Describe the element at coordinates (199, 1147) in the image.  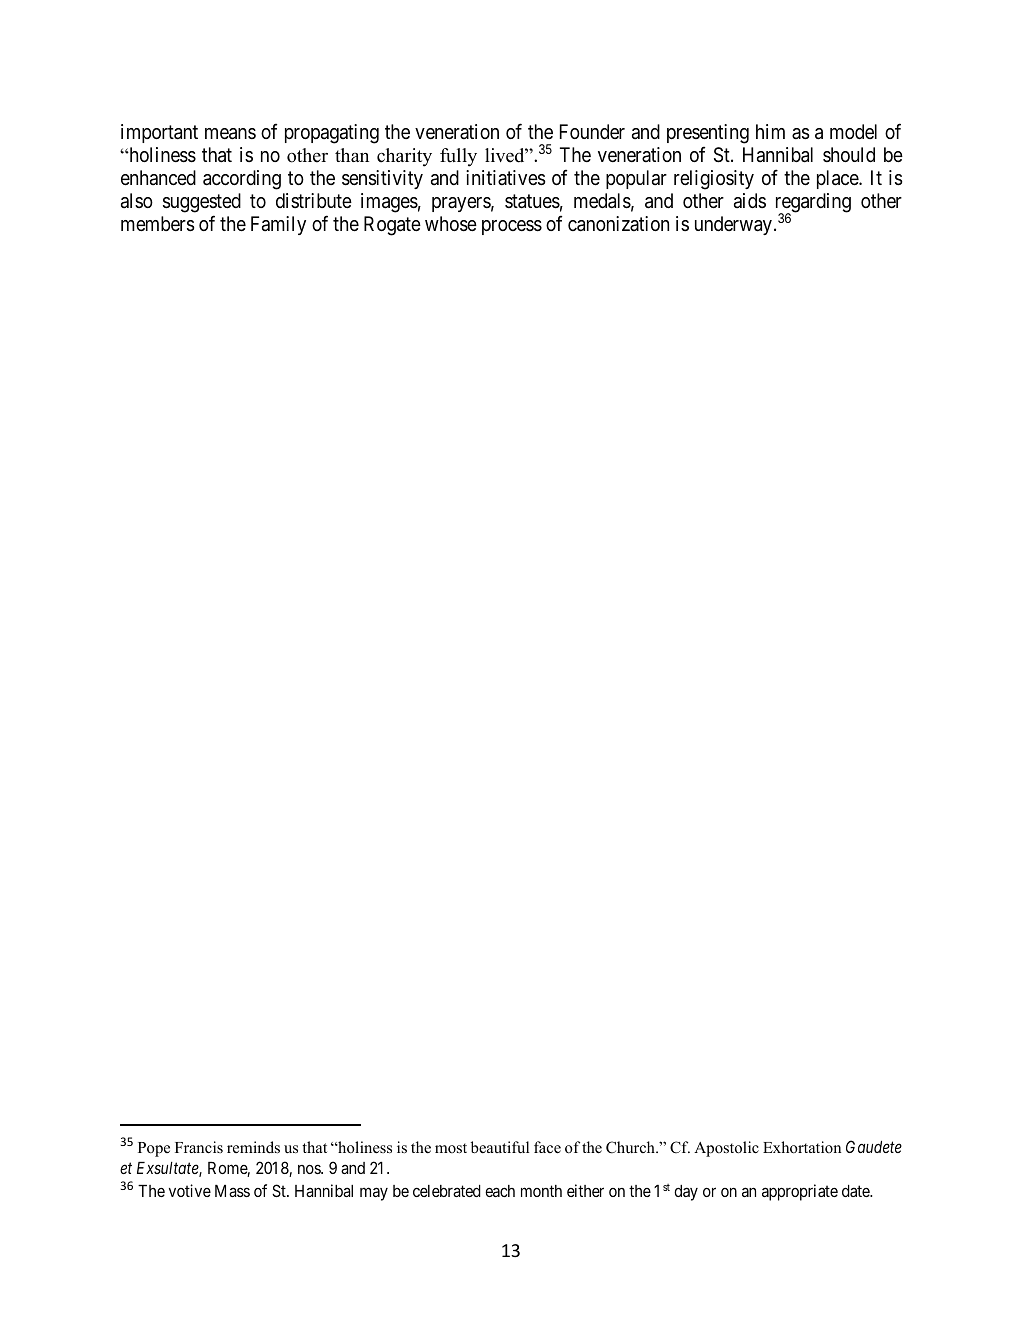
I see `Francis` at that location.
